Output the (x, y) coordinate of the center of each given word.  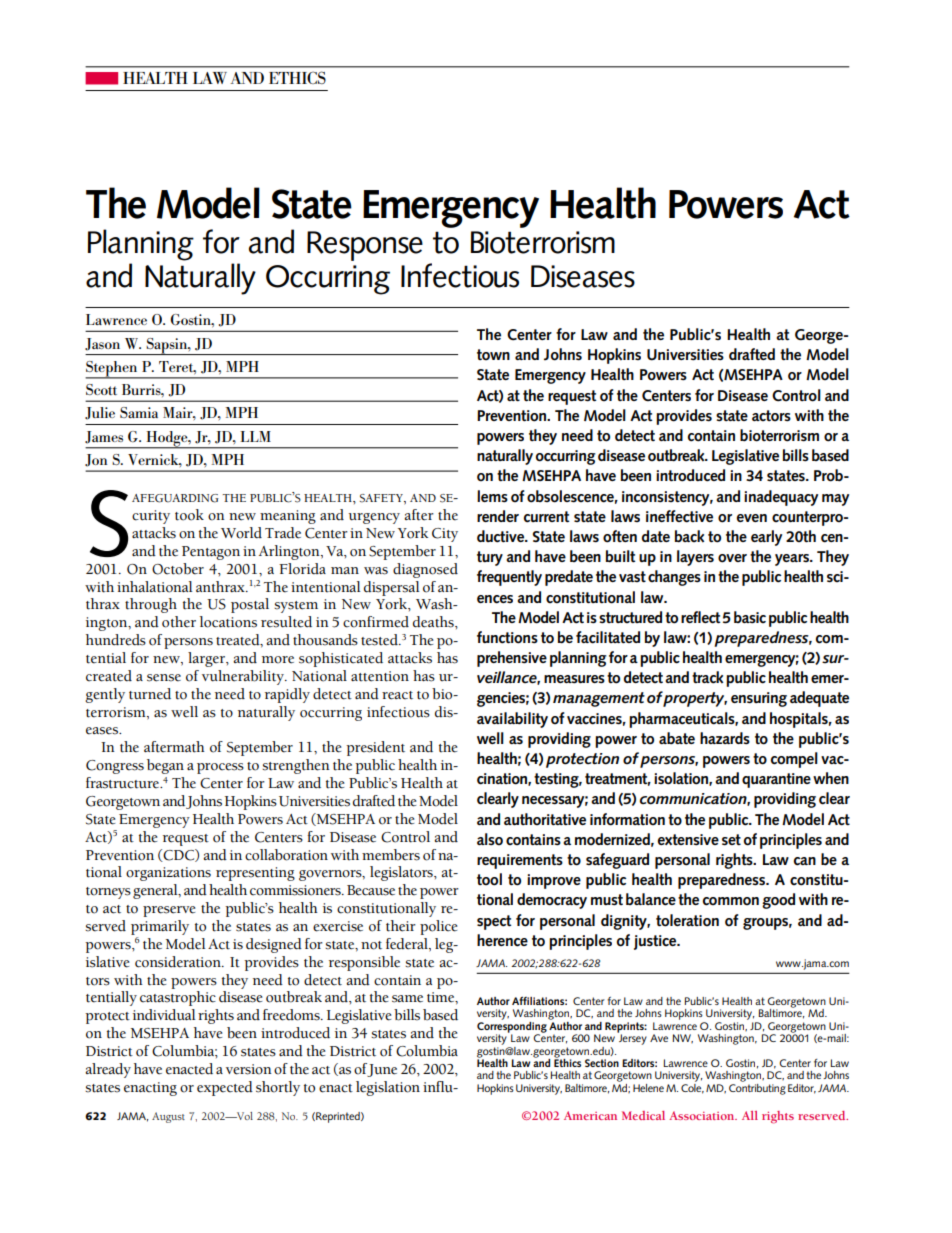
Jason (102, 344)
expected (225, 1088)
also (490, 839)
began (165, 766)
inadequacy (781, 498)
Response (365, 246)
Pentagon (211, 553)
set (731, 840)
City (445, 535)
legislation (388, 1088)
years (793, 560)
